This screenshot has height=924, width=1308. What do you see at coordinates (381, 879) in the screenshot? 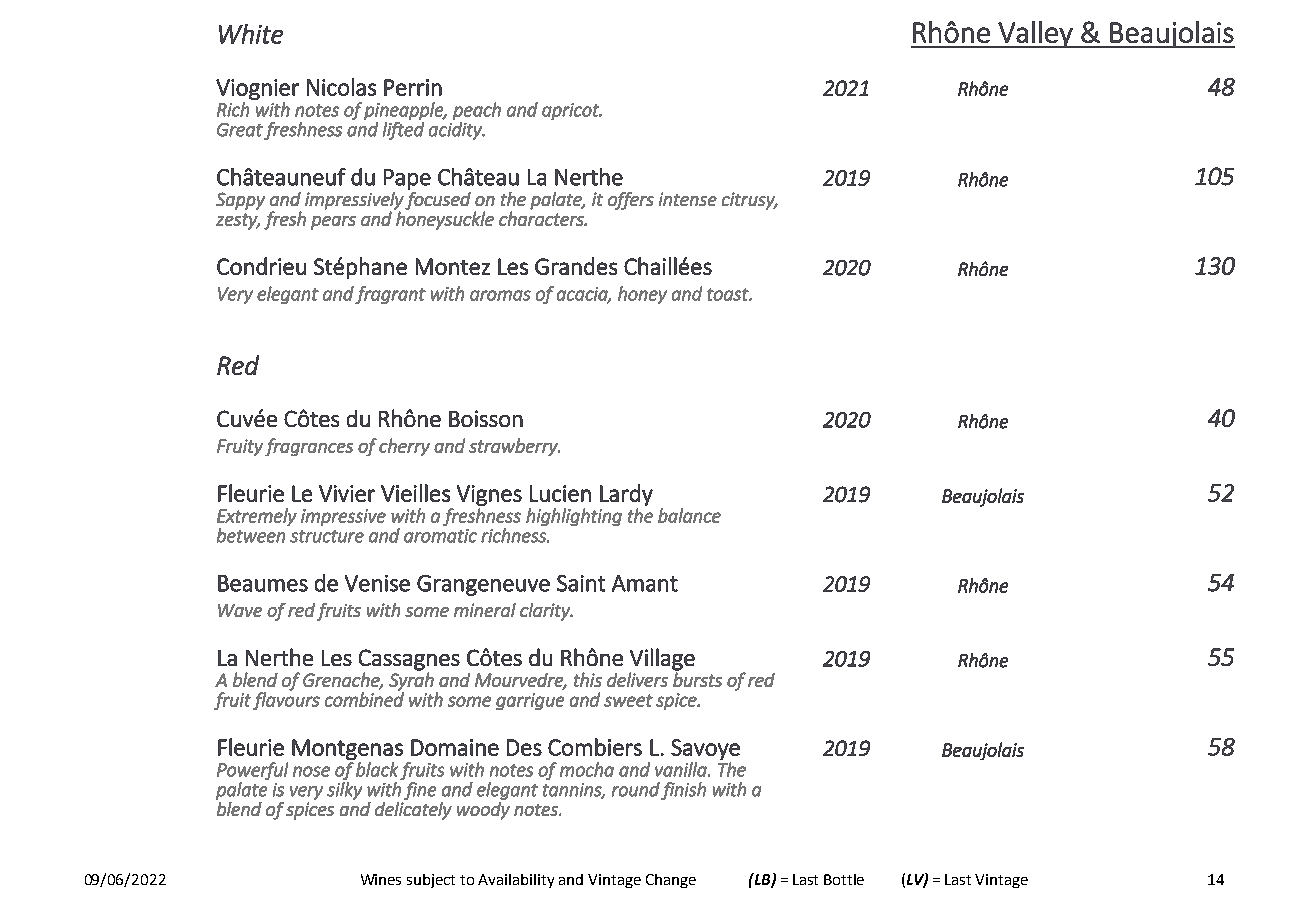
I see `Wines` at bounding box center [381, 879].
